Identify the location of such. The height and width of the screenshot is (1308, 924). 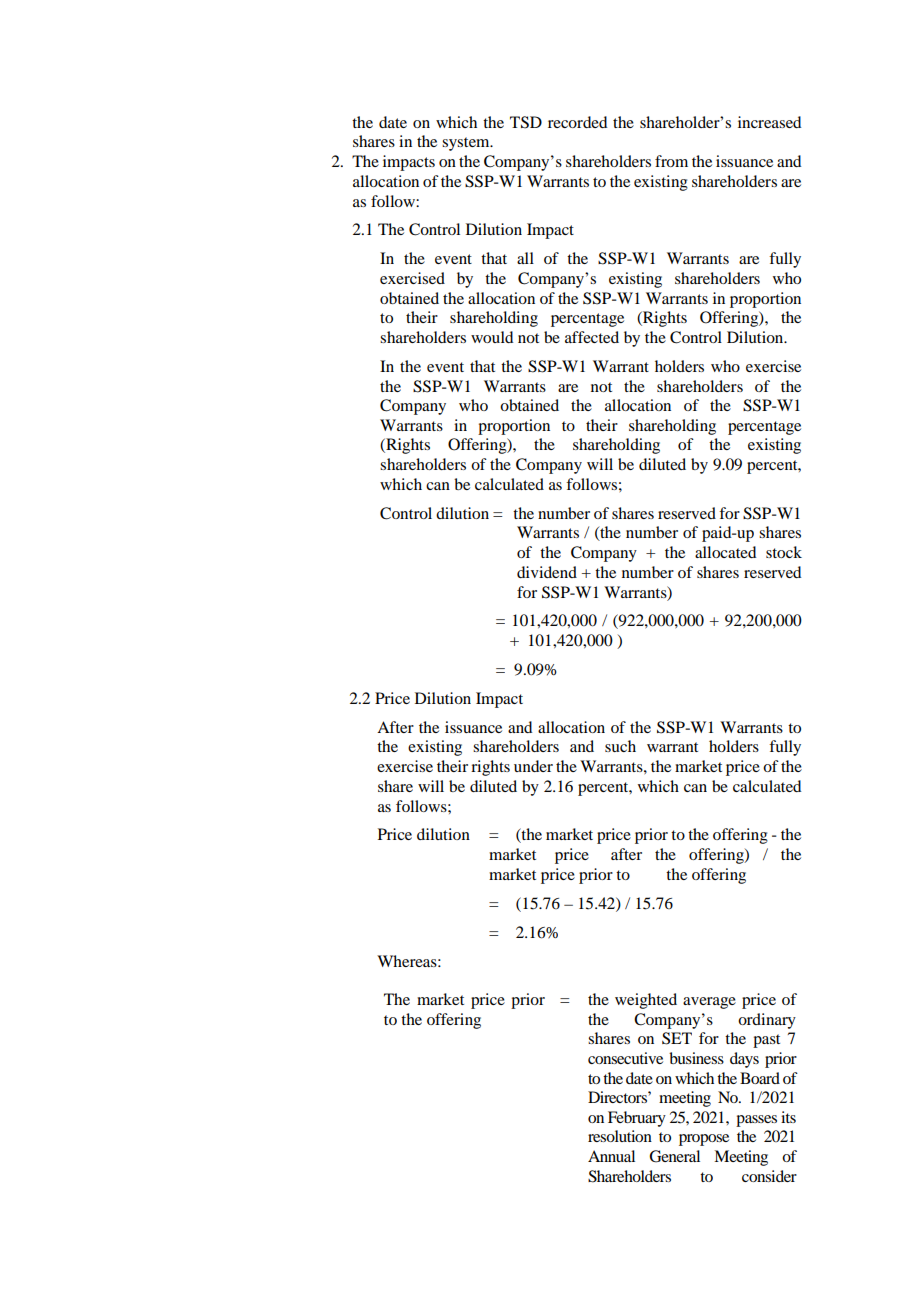
(620, 746).
